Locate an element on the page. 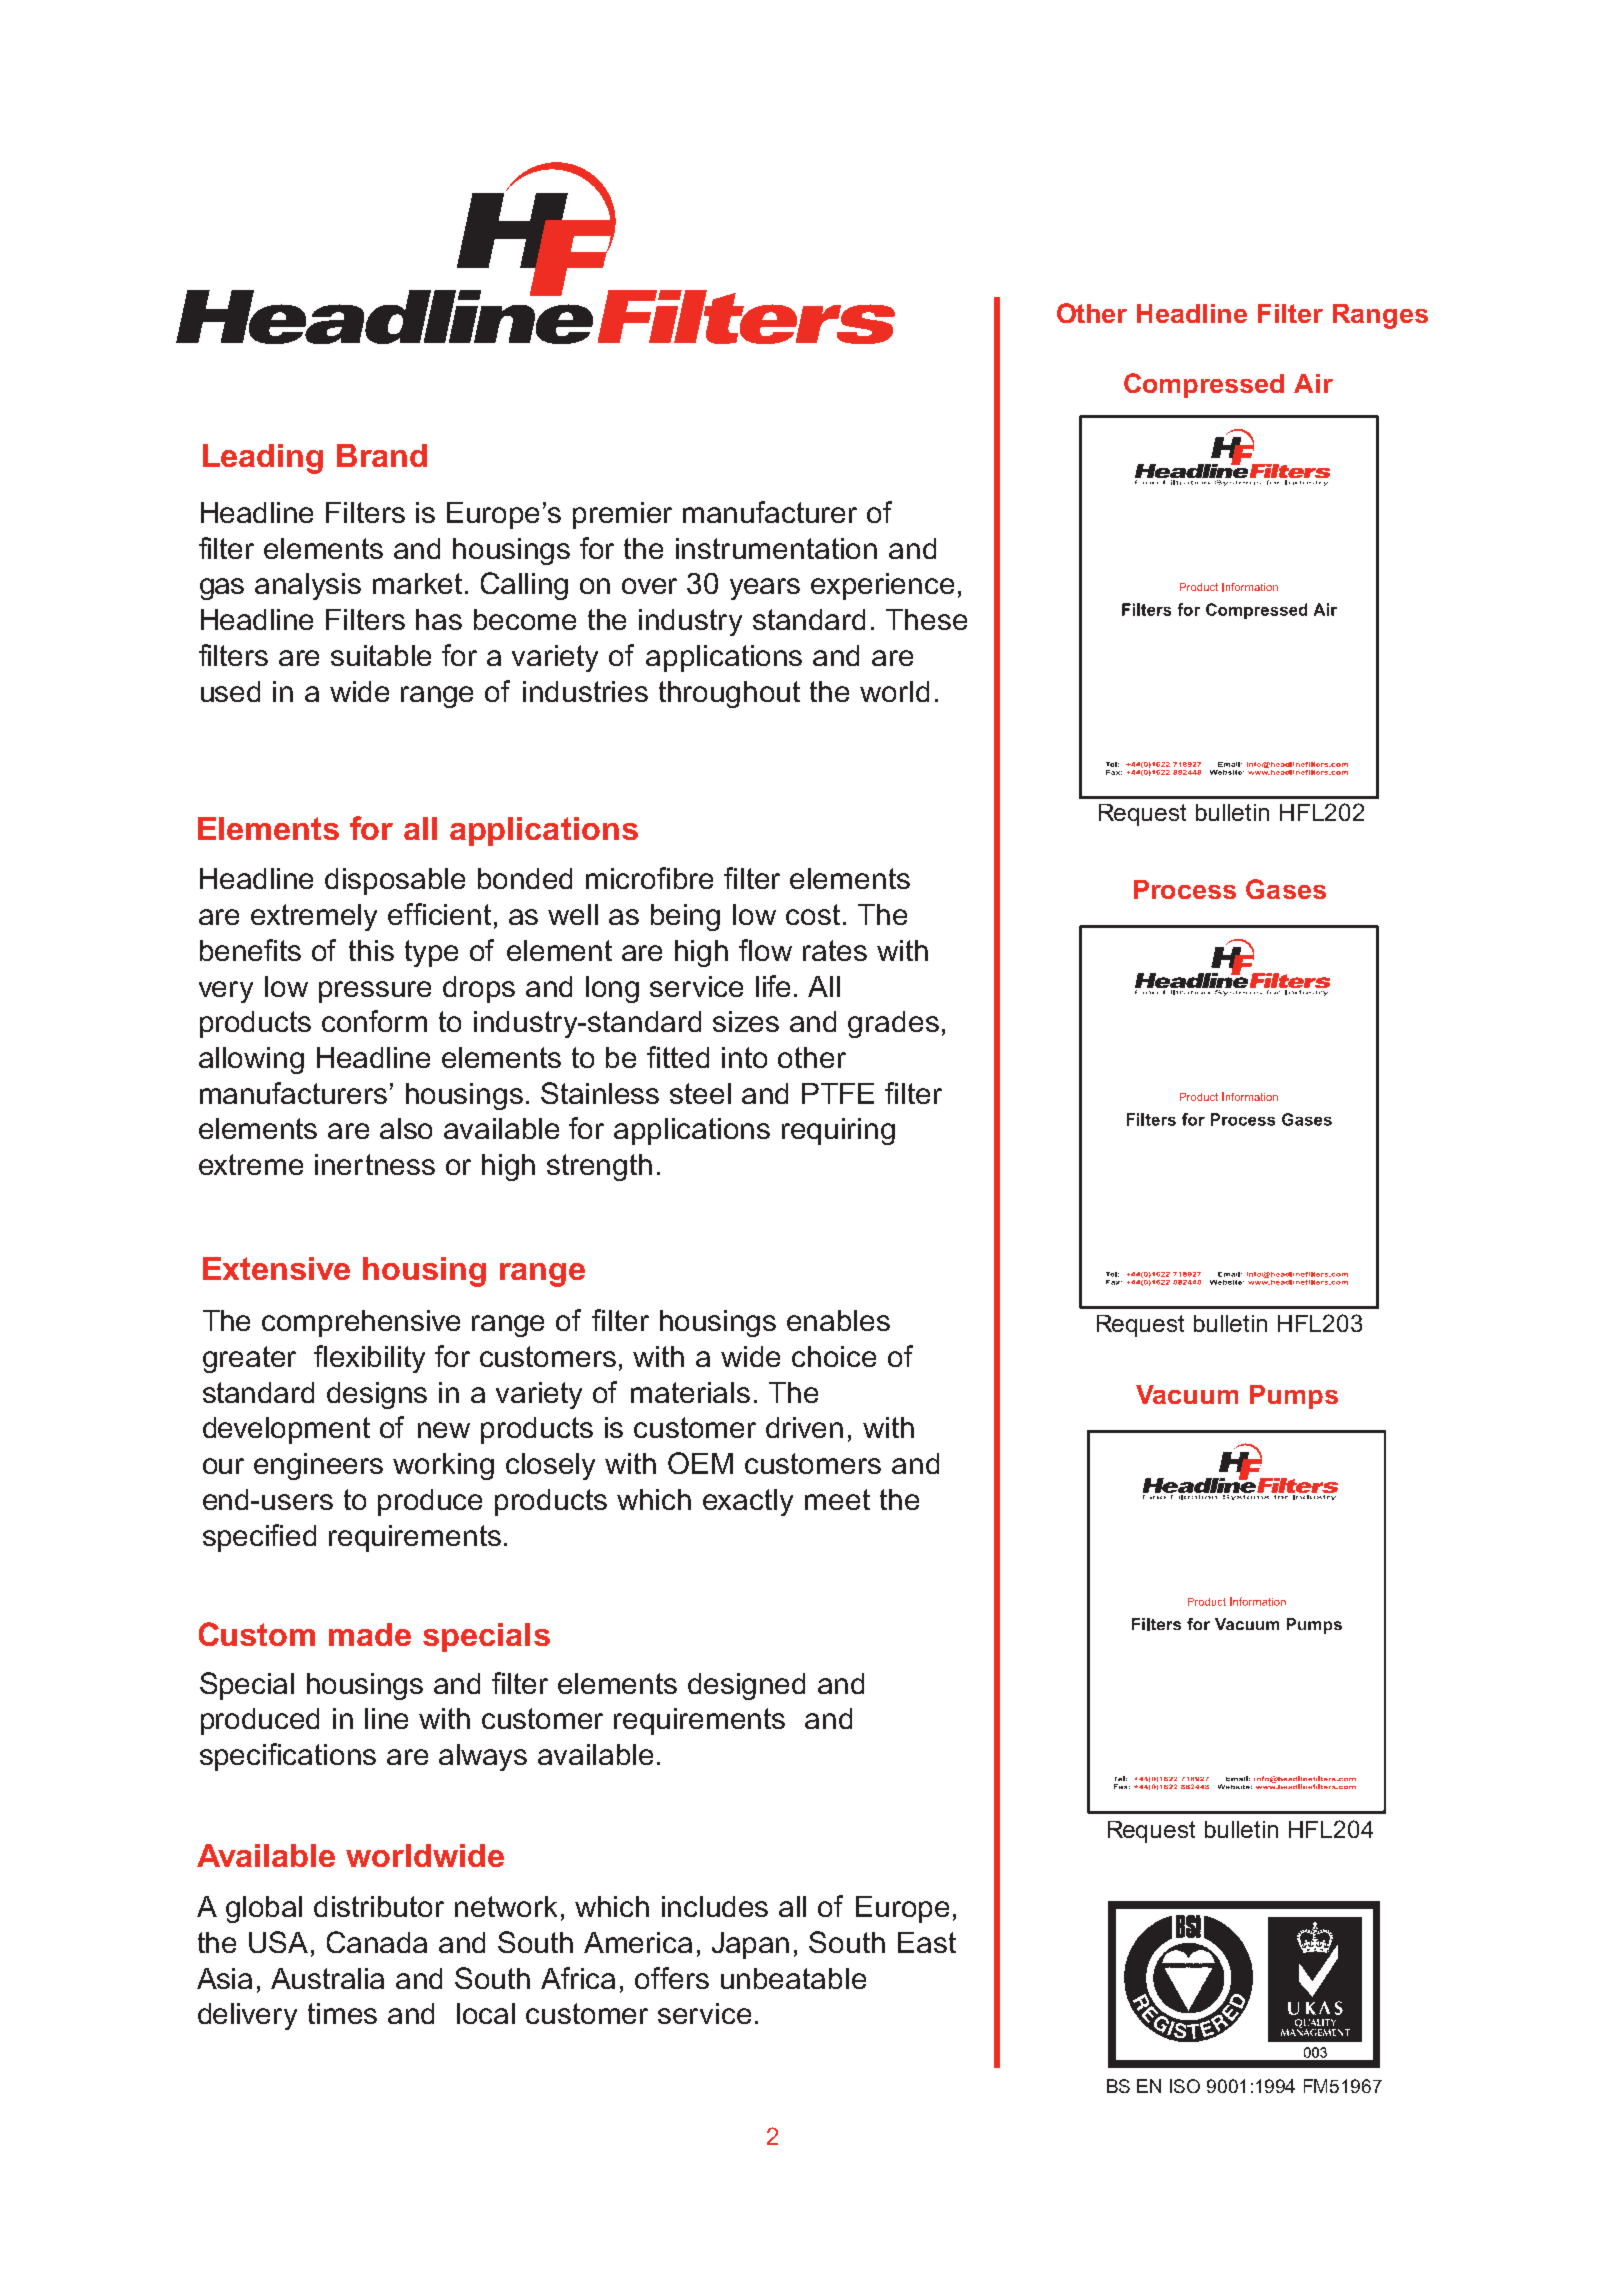 The image size is (1610, 2276). Vacuum is located at coordinates (1187, 1394).
